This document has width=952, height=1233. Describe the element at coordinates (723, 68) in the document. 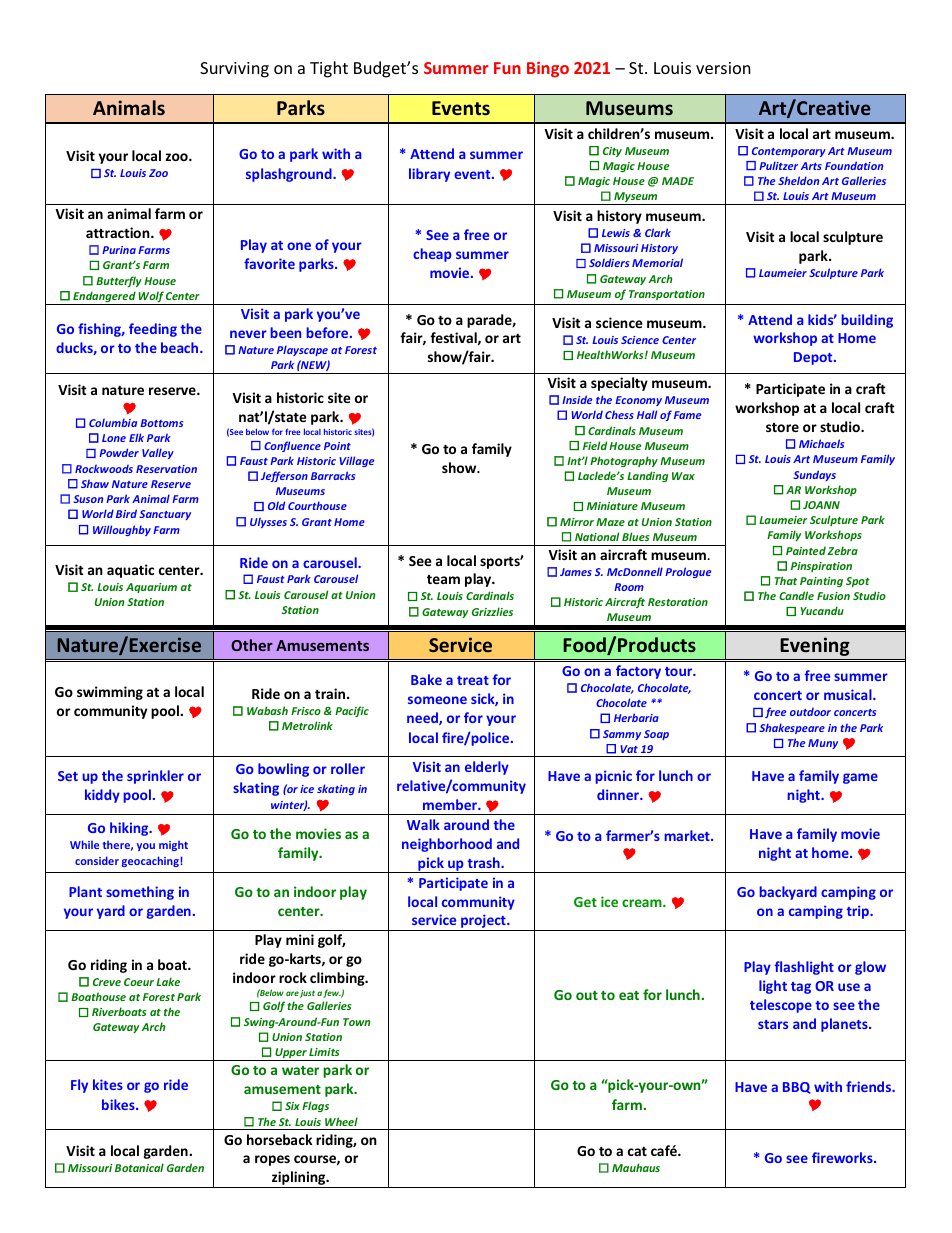

I see `version` at that location.
